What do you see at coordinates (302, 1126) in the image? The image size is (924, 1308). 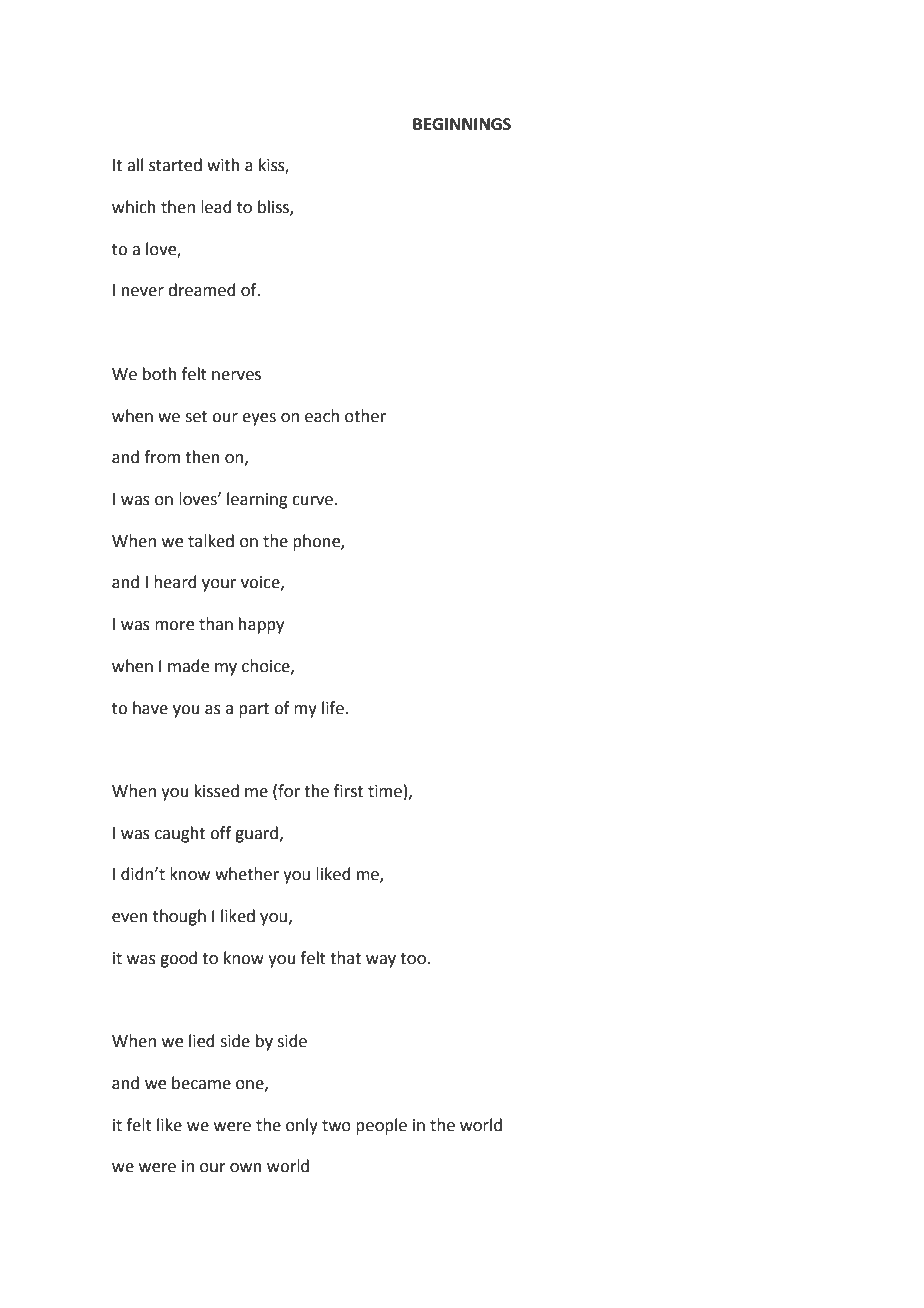 I see `only` at bounding box center [302, 1126].
